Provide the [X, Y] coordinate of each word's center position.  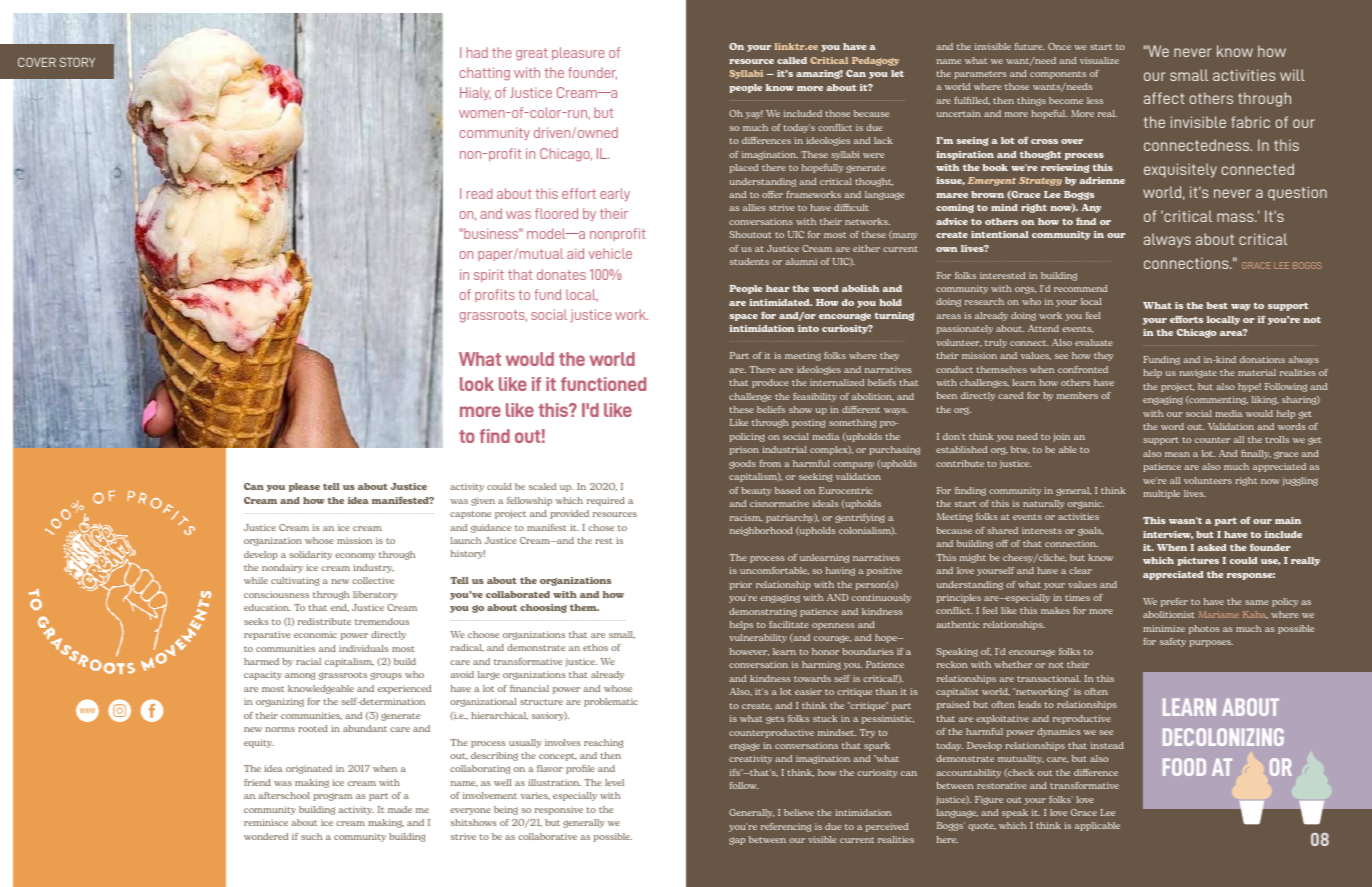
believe [799, 812]
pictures [1198, 561]
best [1217, 305]
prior [741, 585]
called [792, 60]
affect [1164, 98]
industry [373, 568]
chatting [485, 74]
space [743, 317]
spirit [489, 275]
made [400, 809]
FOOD [1184, 767]
